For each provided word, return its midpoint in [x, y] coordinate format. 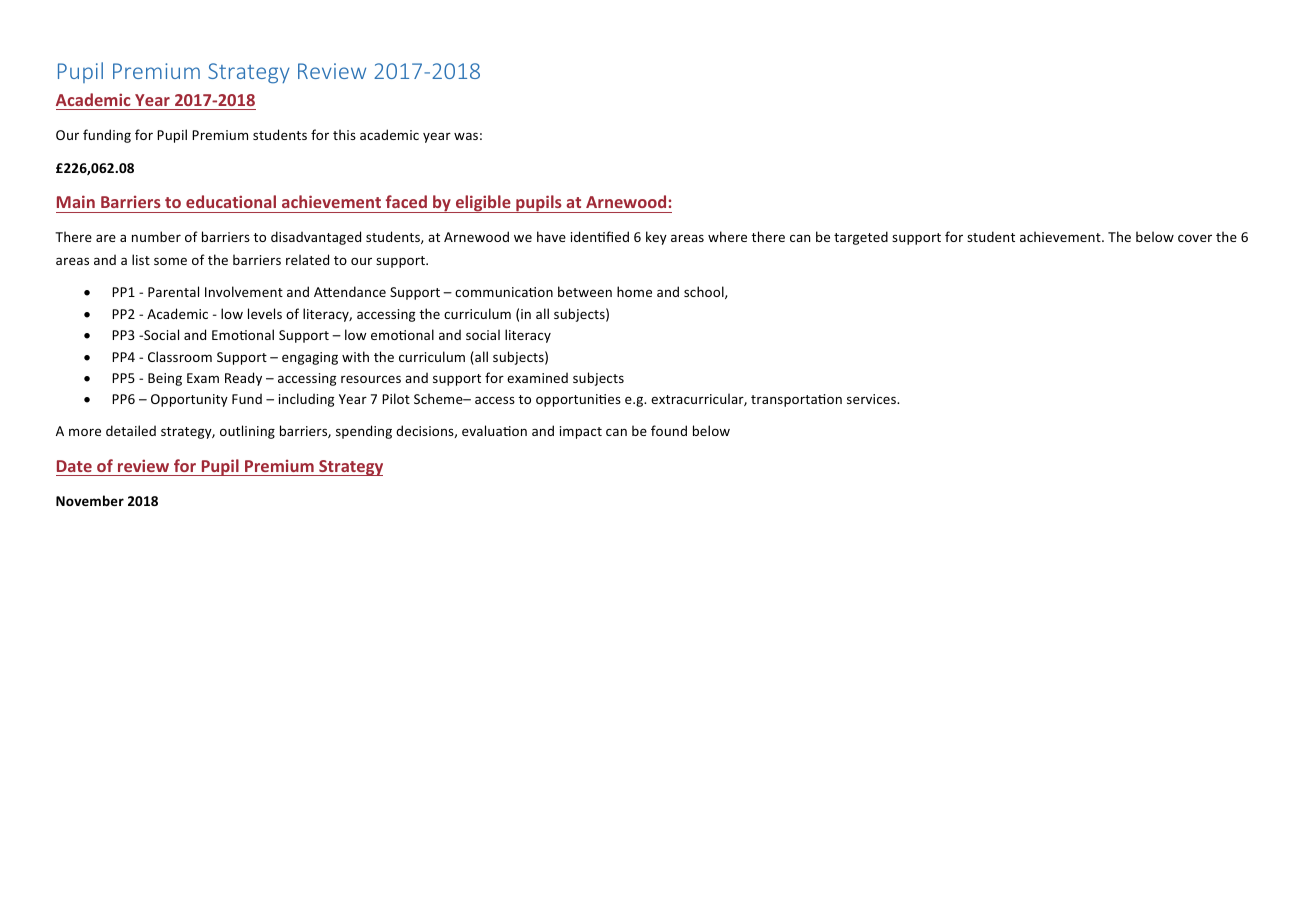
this [344, 134]
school [705, 292]
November [90, 500]
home [634, 291]
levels [265, 313]
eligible [483, 204]
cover [1195, 238]
